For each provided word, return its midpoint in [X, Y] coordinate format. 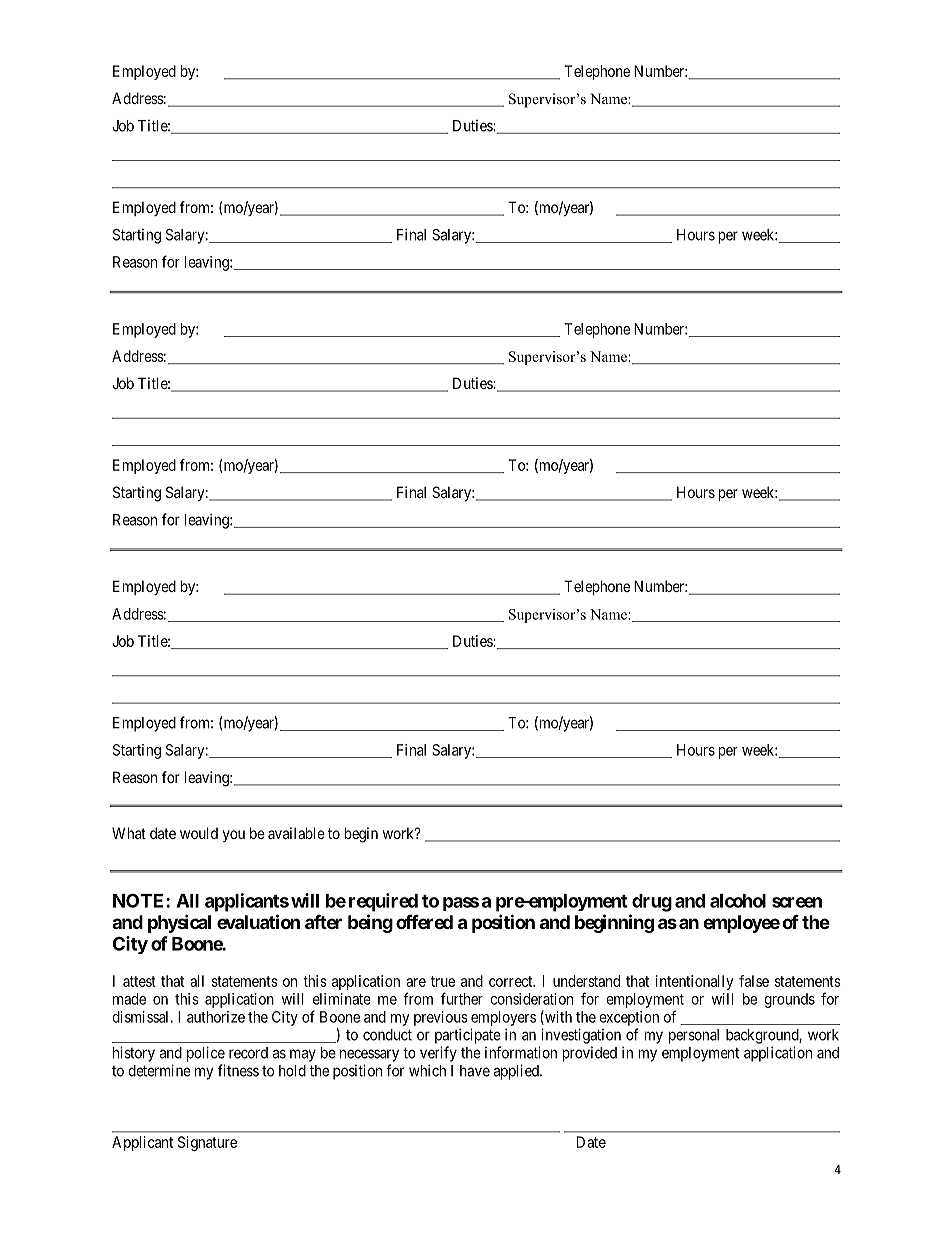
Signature [207, 1143]
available [296, 833]
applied [517, 1072]
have [475, 1071]
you [234, 836]
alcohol [738, 901]
